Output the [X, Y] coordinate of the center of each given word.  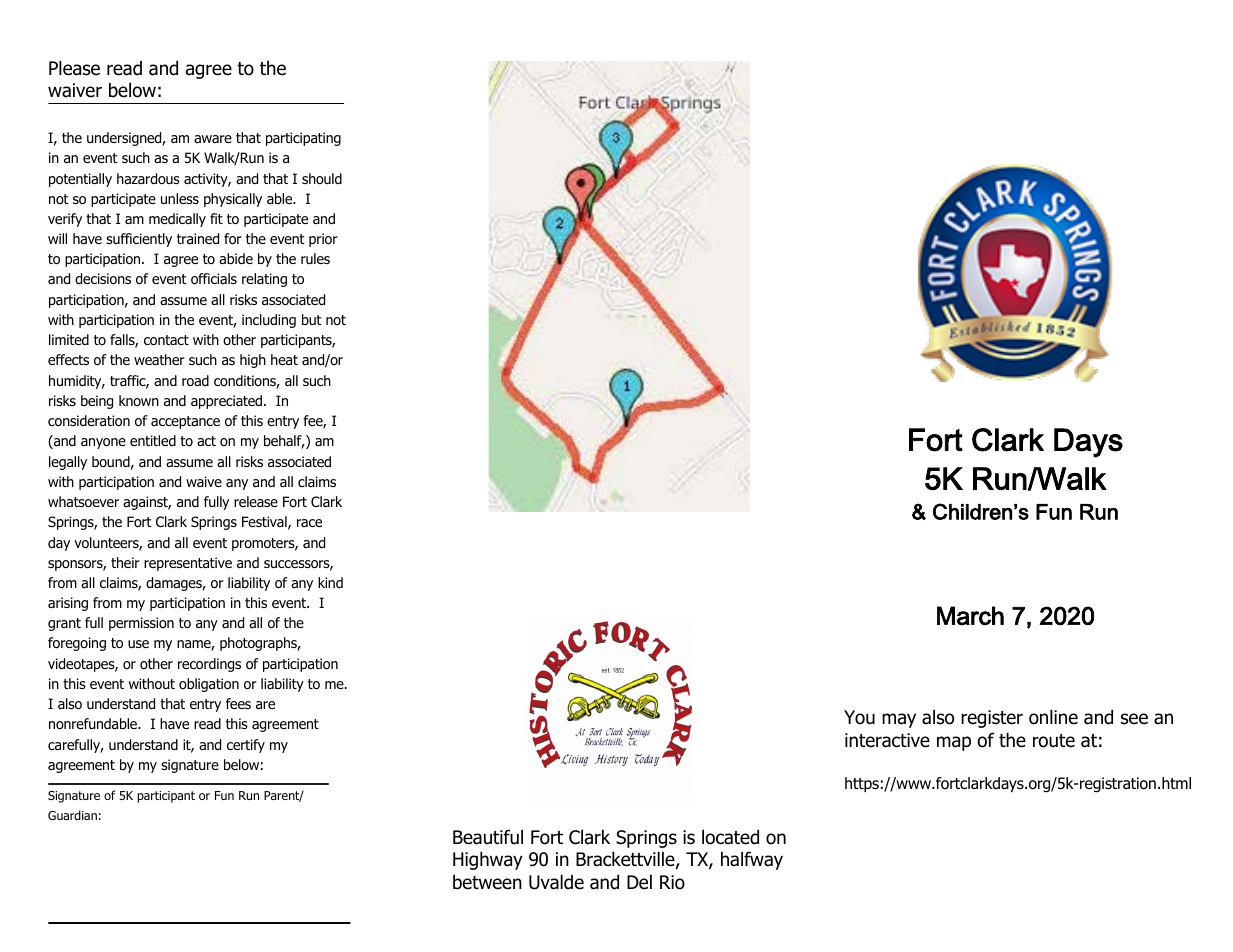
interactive [887, 740]
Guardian [72, 815]
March [970, 616]
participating [303, 139]
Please [74, 68]
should [322, 178]
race [309, 523]
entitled [153, 440]
